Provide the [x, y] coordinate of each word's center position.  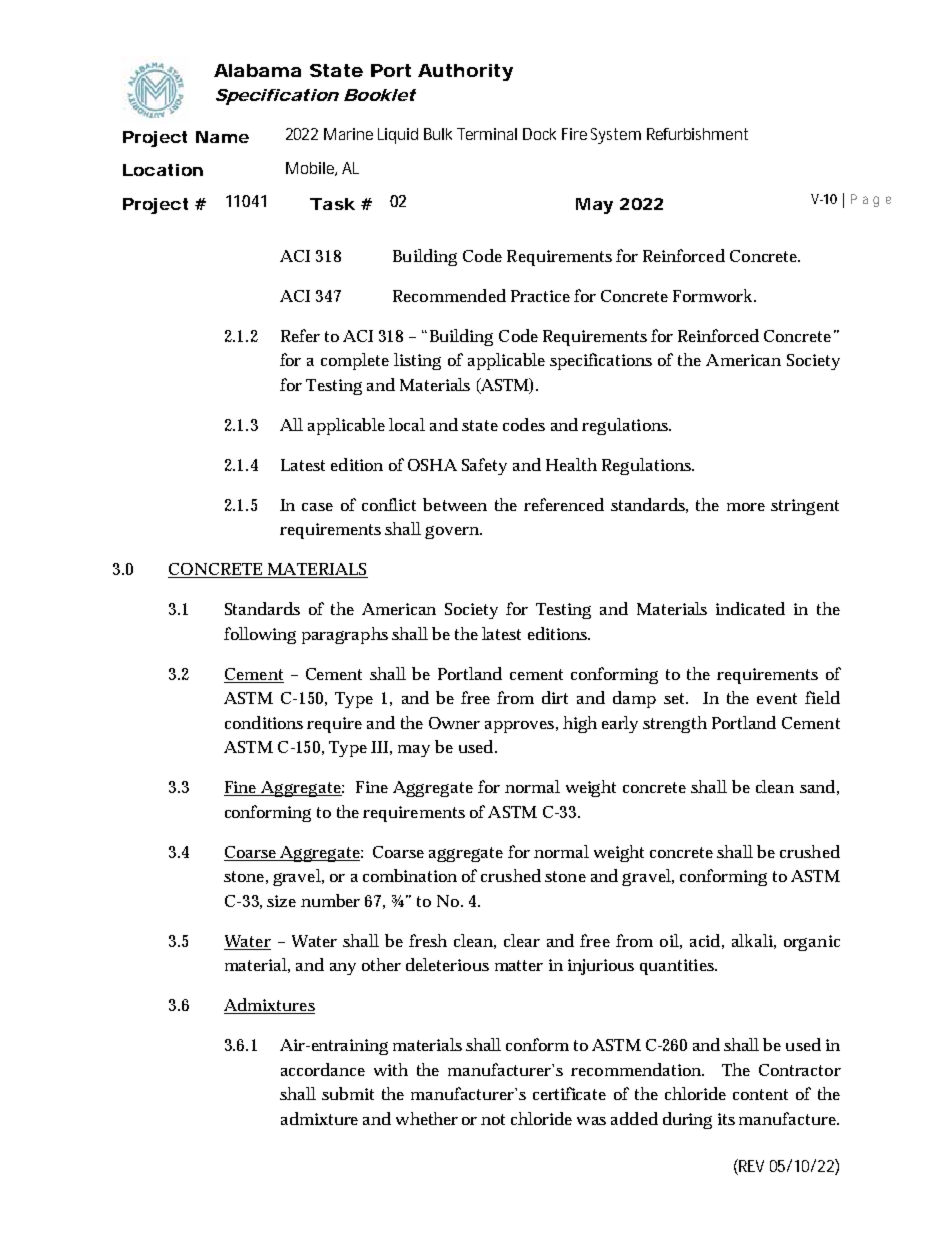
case [317, 507]
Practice [540, 296]
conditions [264, 722]
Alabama [257, 70]
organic [812, 943]
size [281, 901]
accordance [323, 1069]
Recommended [449, 295]
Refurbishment [697, 134]
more [746, 507]
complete [355, 361]
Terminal [487, 134]
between [455, 504]
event [777, 698]
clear [522, 940]
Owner [454, 723]
